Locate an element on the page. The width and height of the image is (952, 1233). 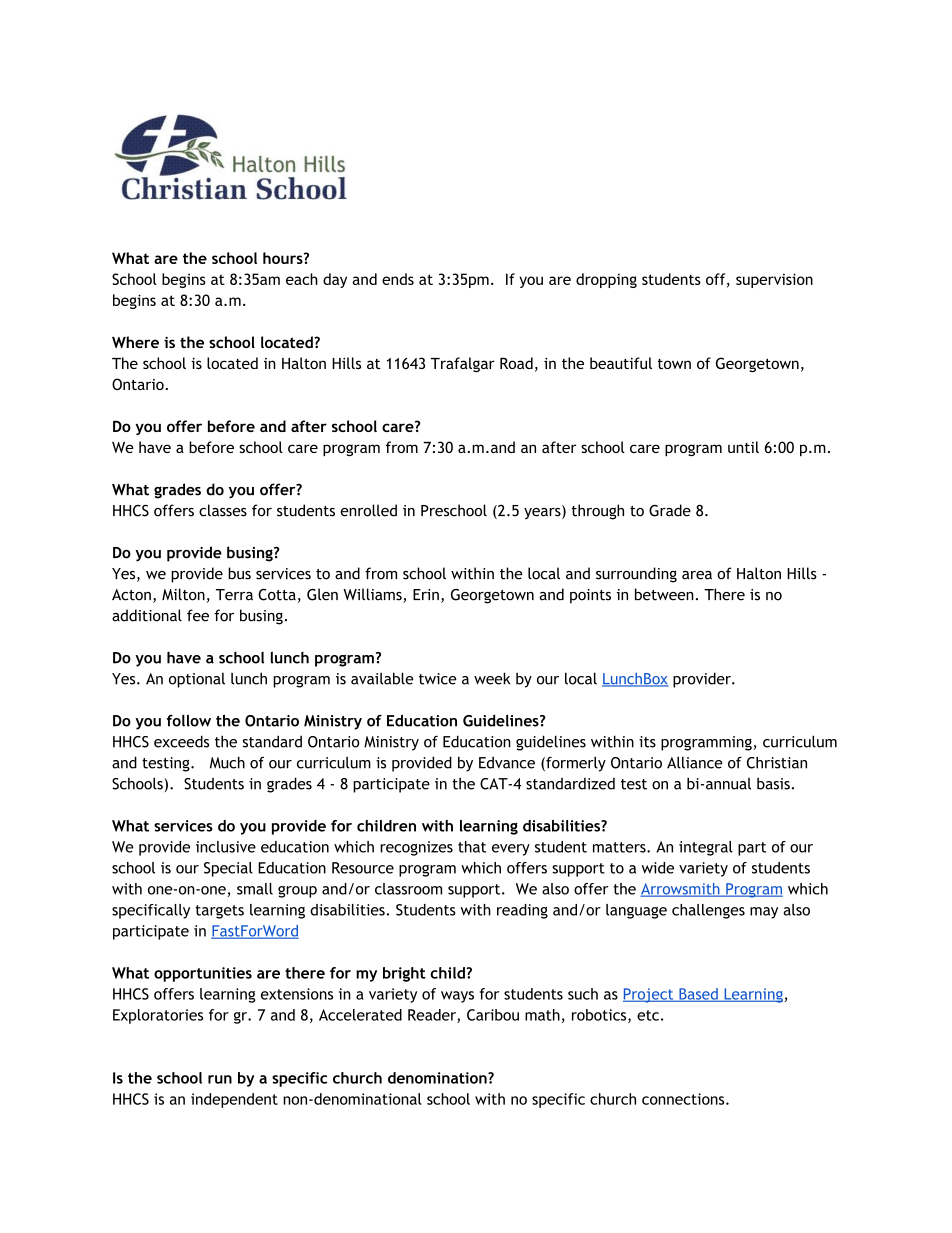
classroom is located at coordinates (408, 889).
